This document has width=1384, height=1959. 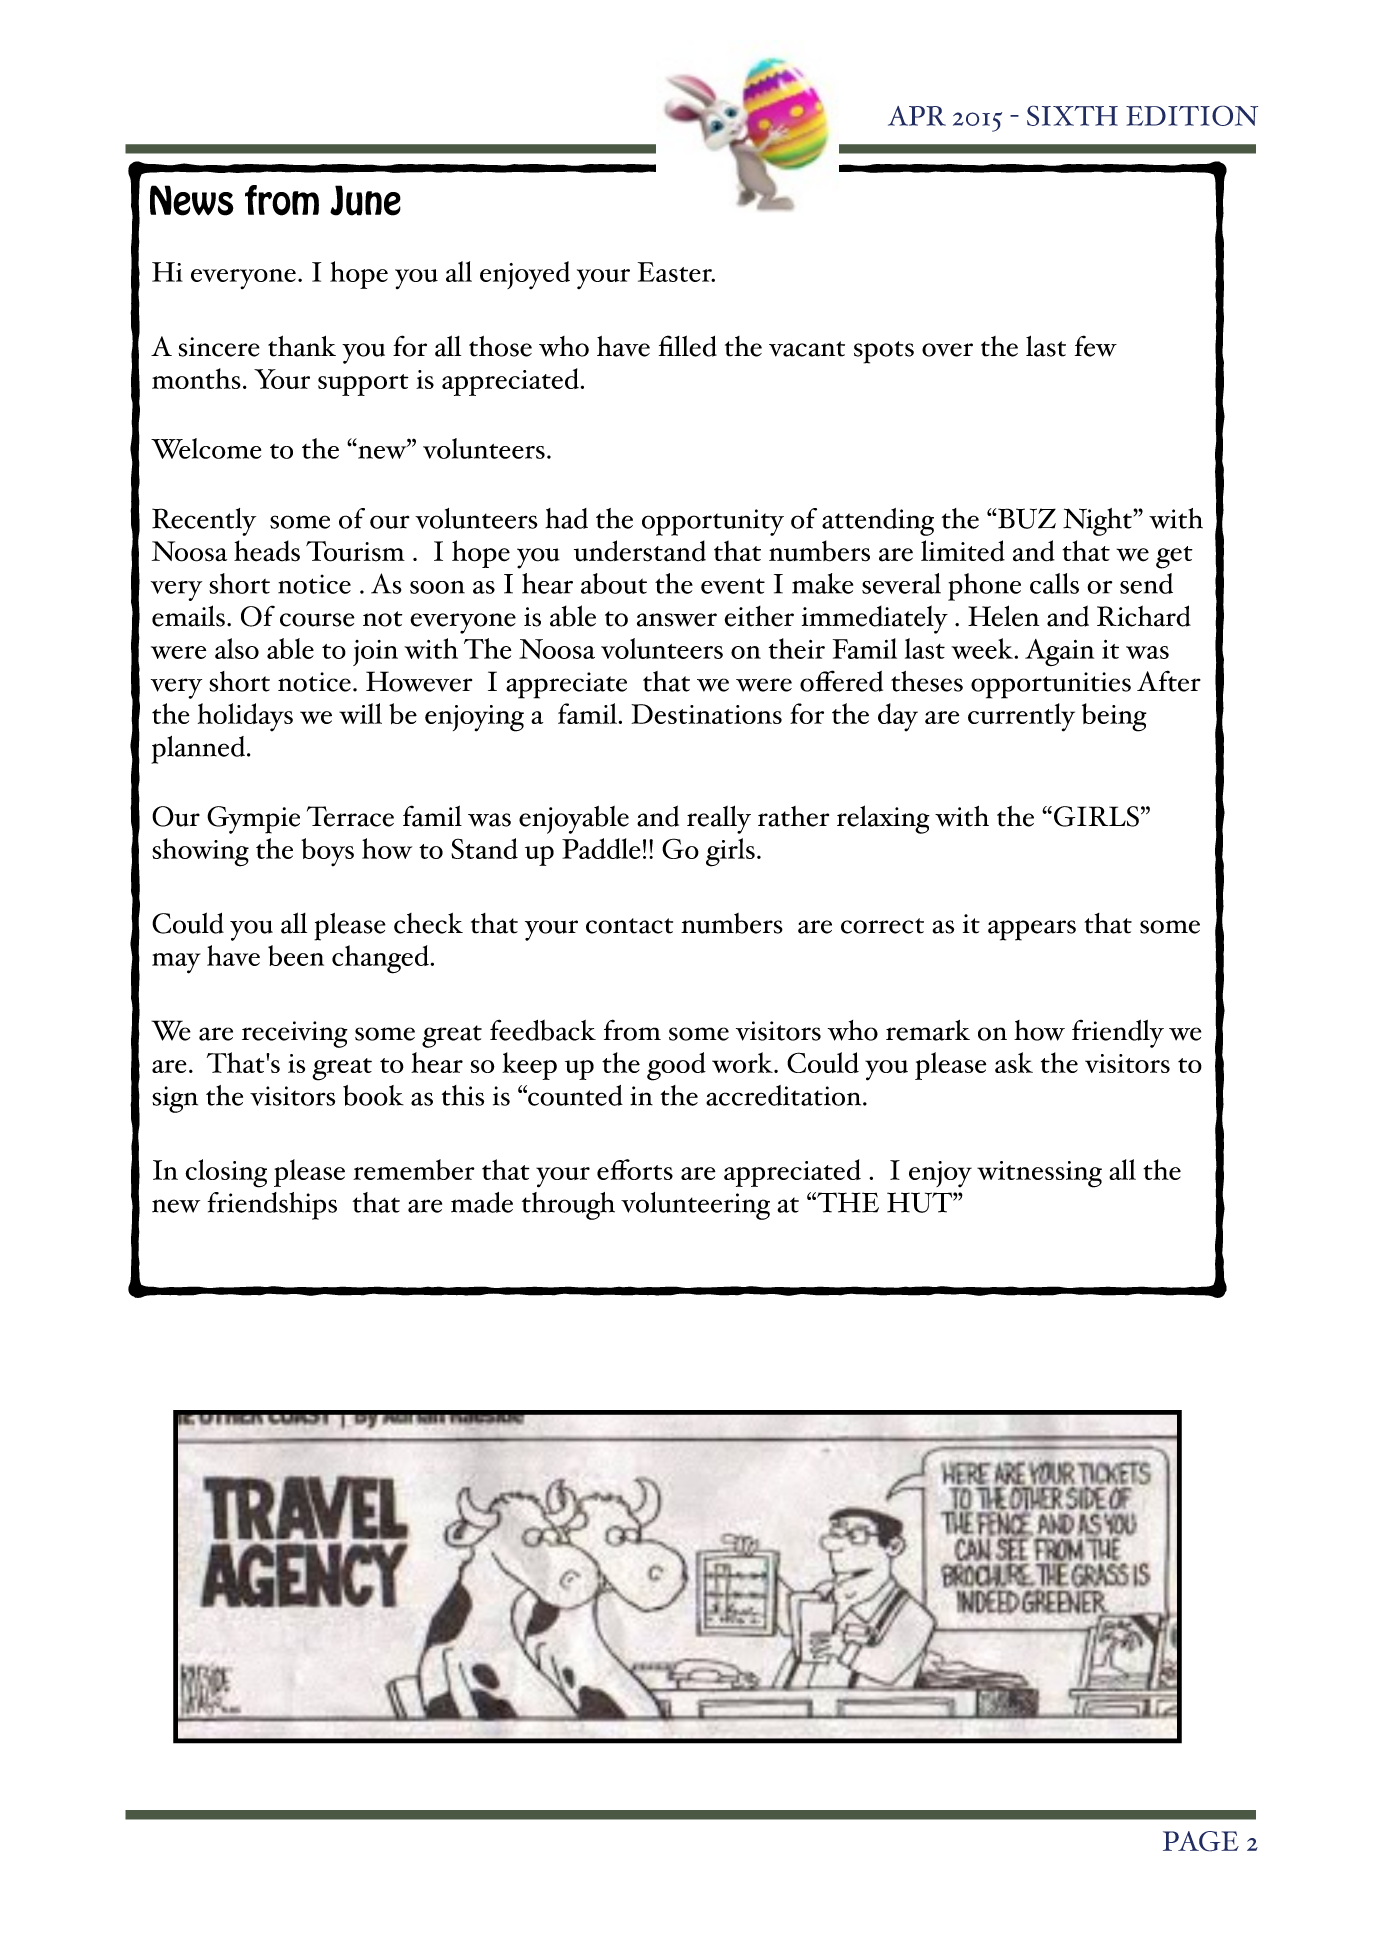 What do you see at coordinates (1072, 115) in the document?
I see `SIXTH` at bounding box center [1072, 115].
